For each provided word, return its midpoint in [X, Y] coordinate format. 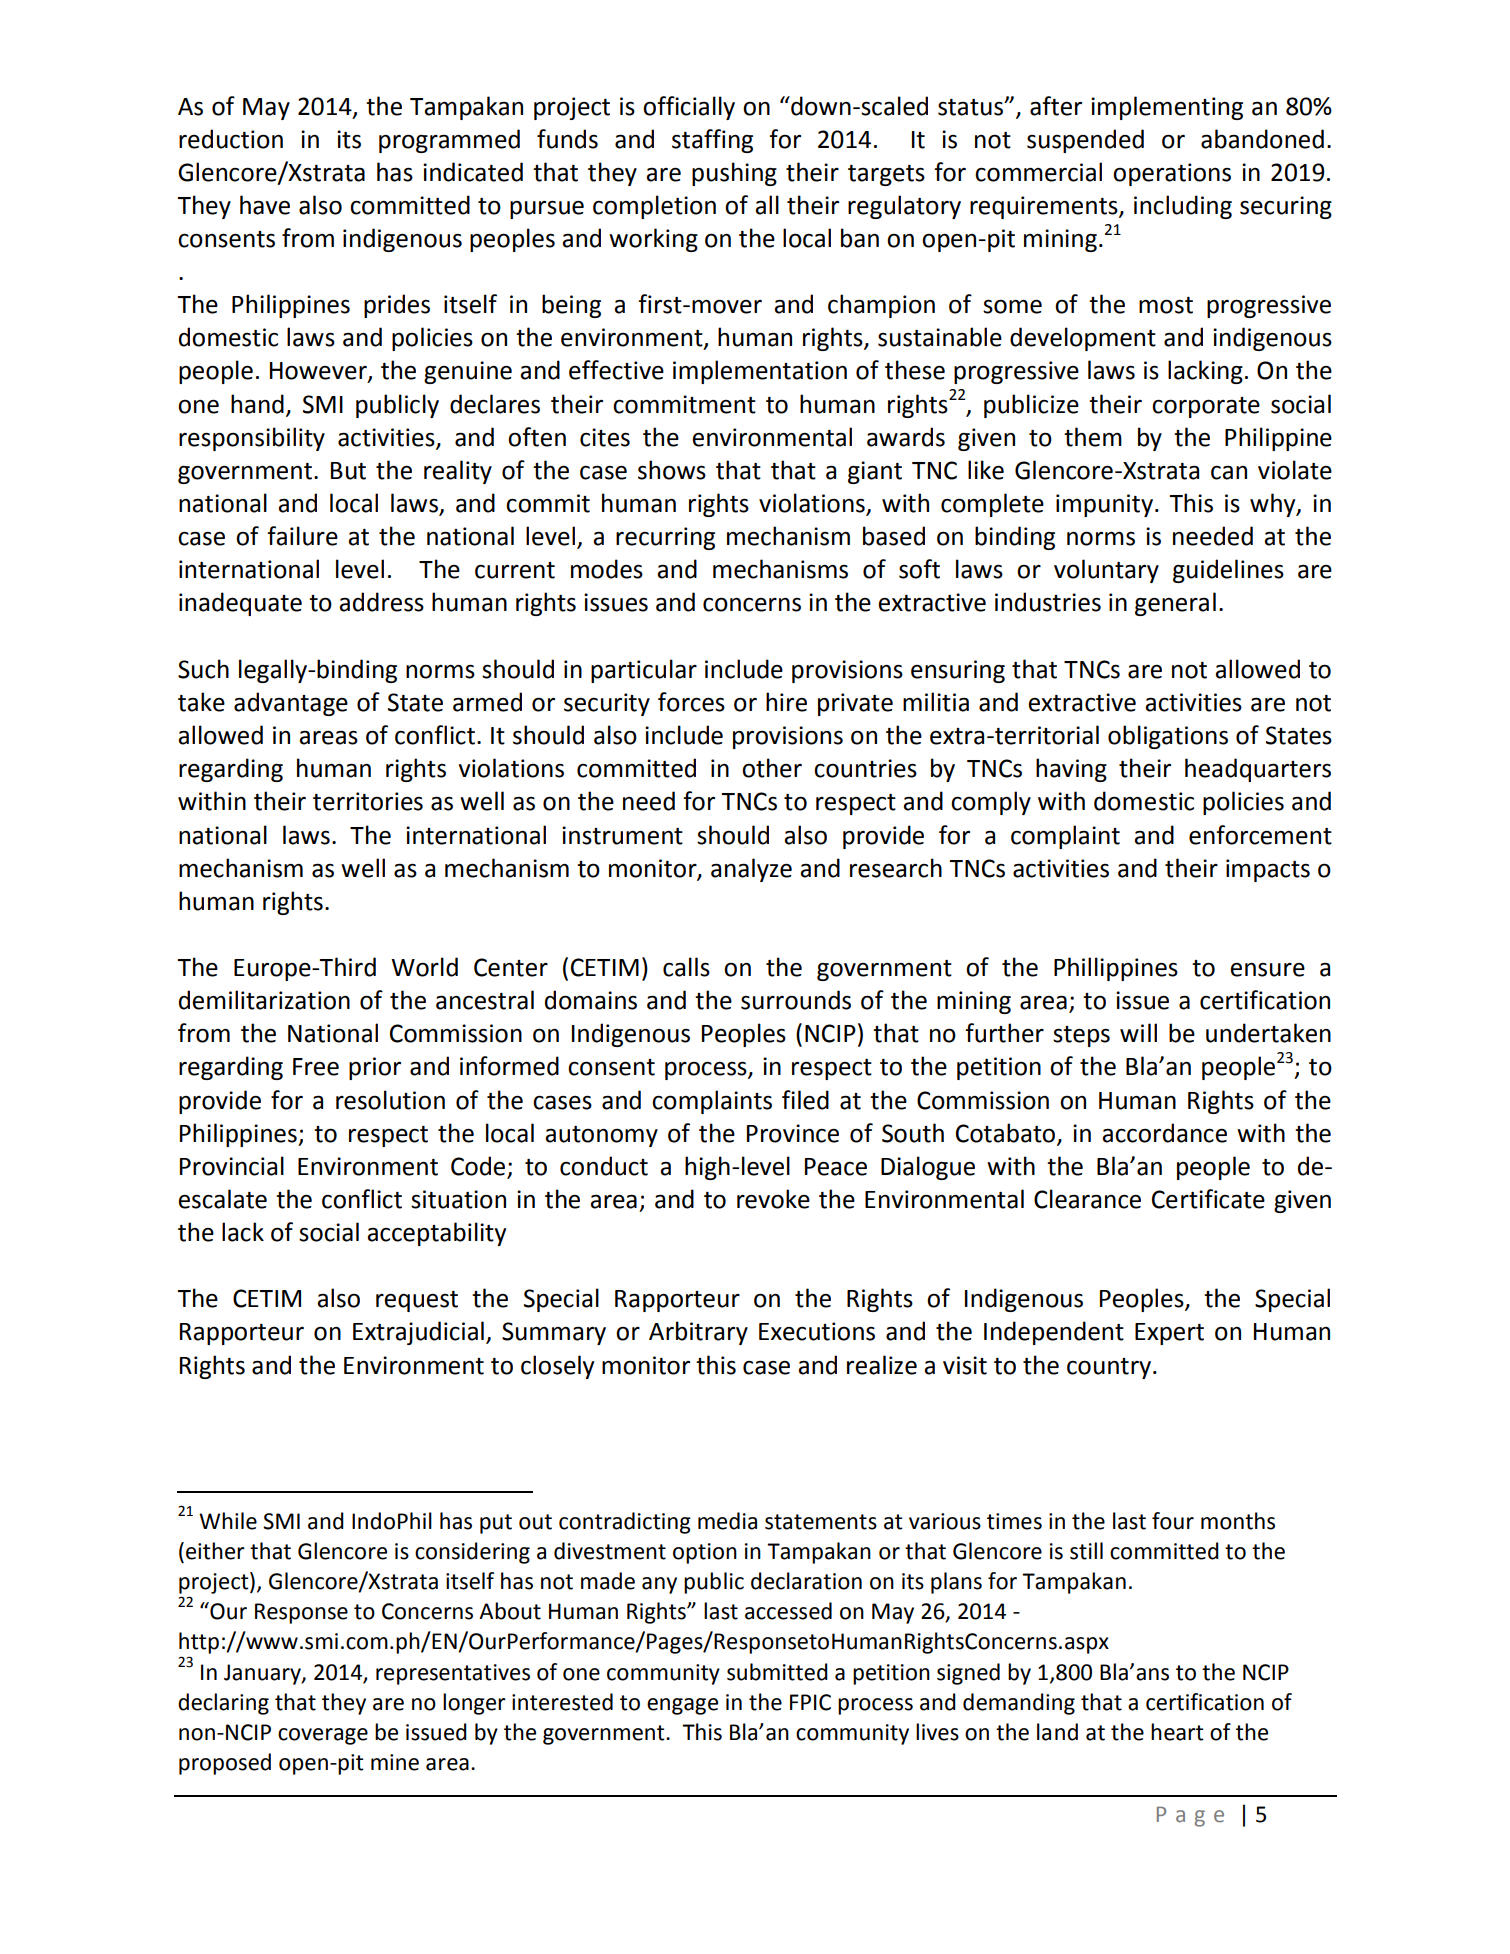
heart [1177, 1732]
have [265, 205]
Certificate [1208, 1199]
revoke [773, 1199]
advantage [291, 704]
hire [786, 702]
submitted [777, 1672]
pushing [734, 174]
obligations [1168, 737]
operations [1172, 174]
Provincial [232, 1166]
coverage [323, 1736]
